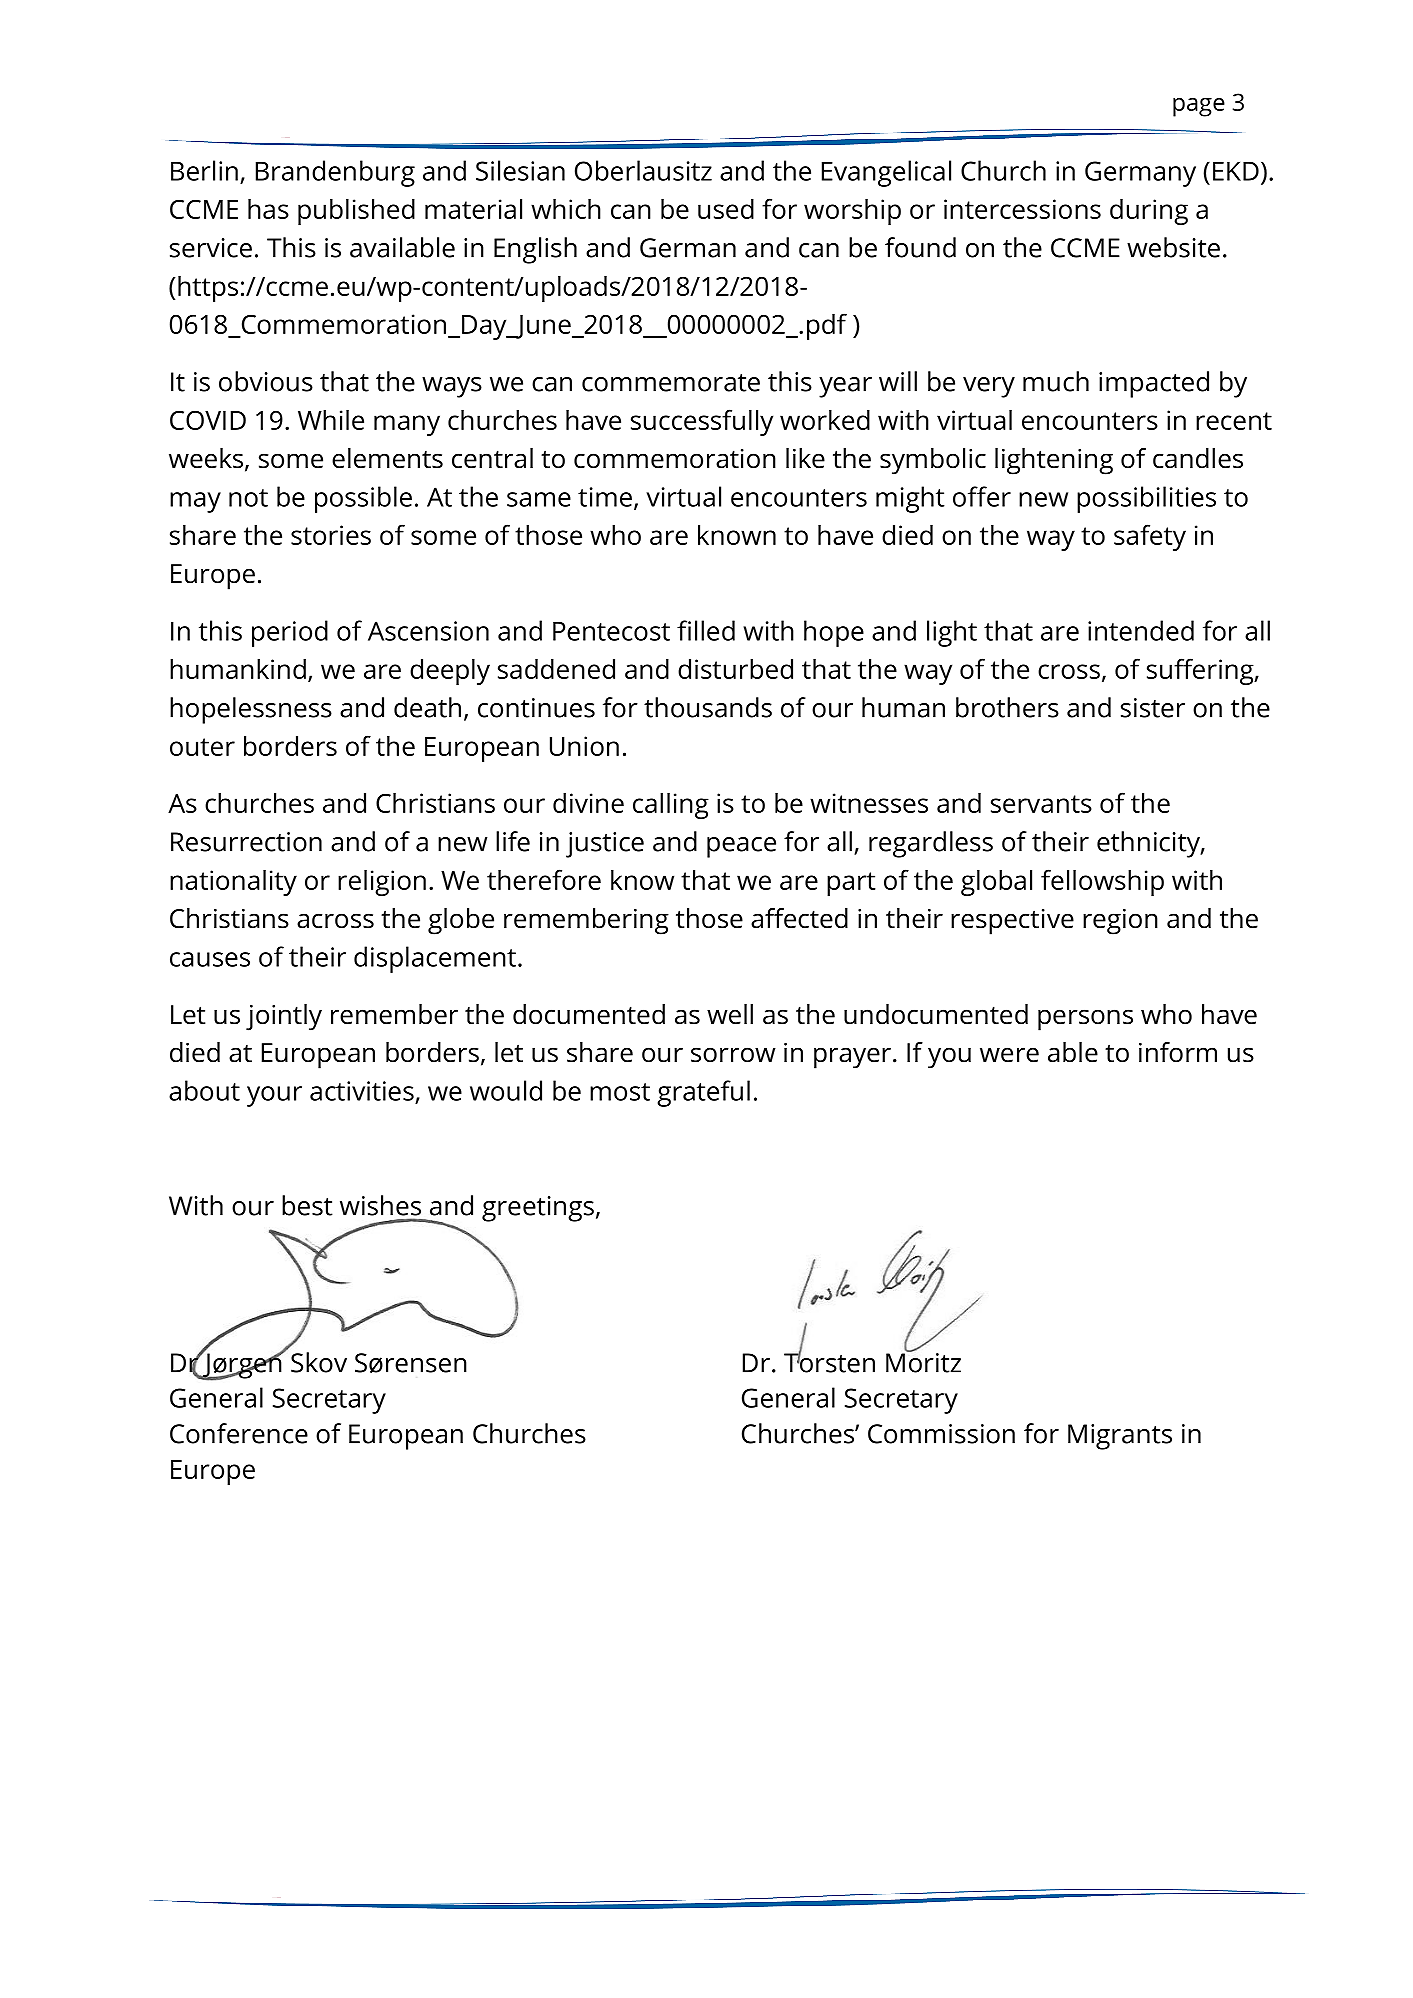 This document has height=1998, width=1413. What do you see at coordinates (706, 630) in the document?
I see `filled` at bounding box center [706, 630].
